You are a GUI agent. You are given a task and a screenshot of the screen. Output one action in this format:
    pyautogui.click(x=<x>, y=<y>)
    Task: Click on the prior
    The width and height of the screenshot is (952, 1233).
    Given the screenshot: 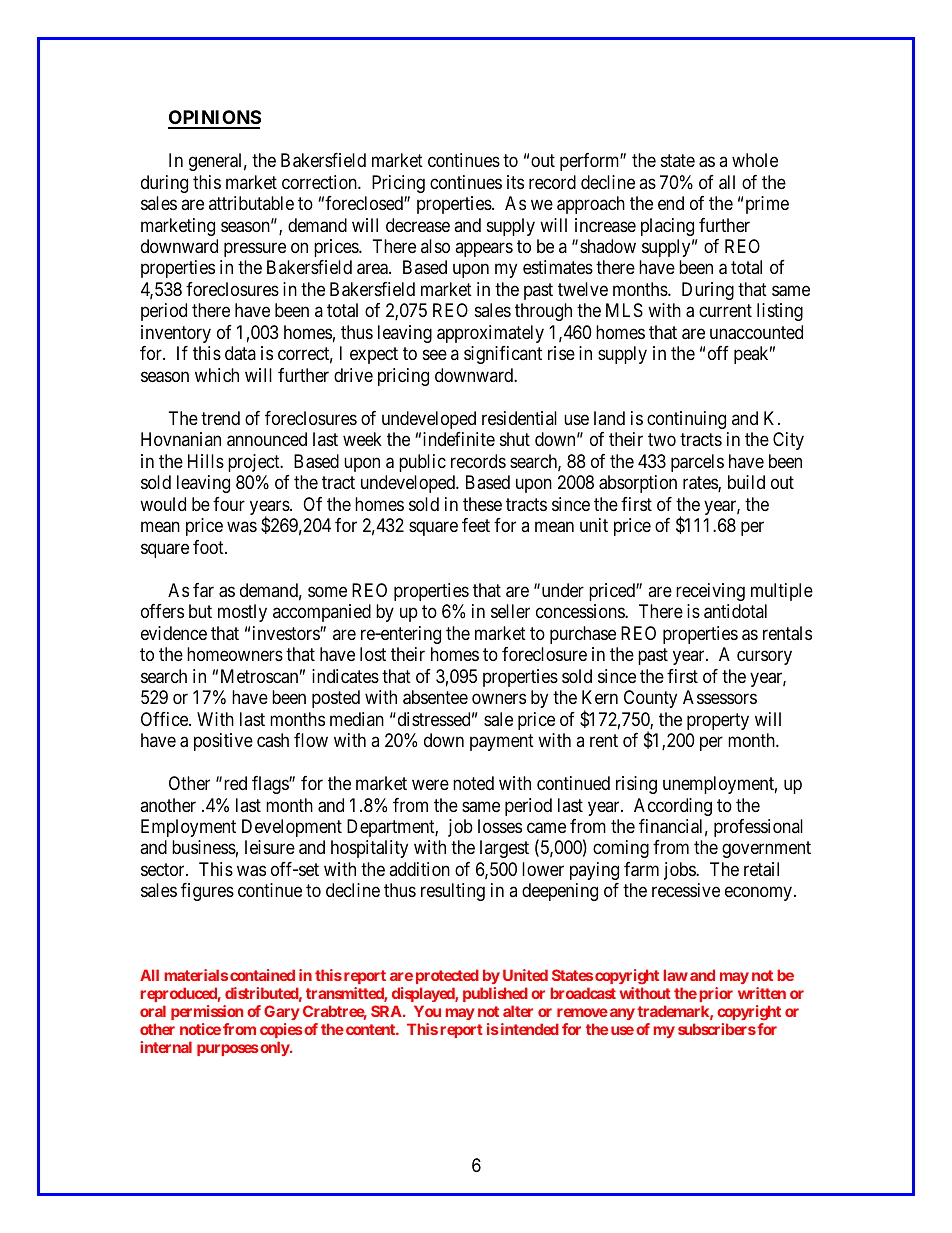 What is the action you would take?
    pyautogui.click(x=716, y=994)
